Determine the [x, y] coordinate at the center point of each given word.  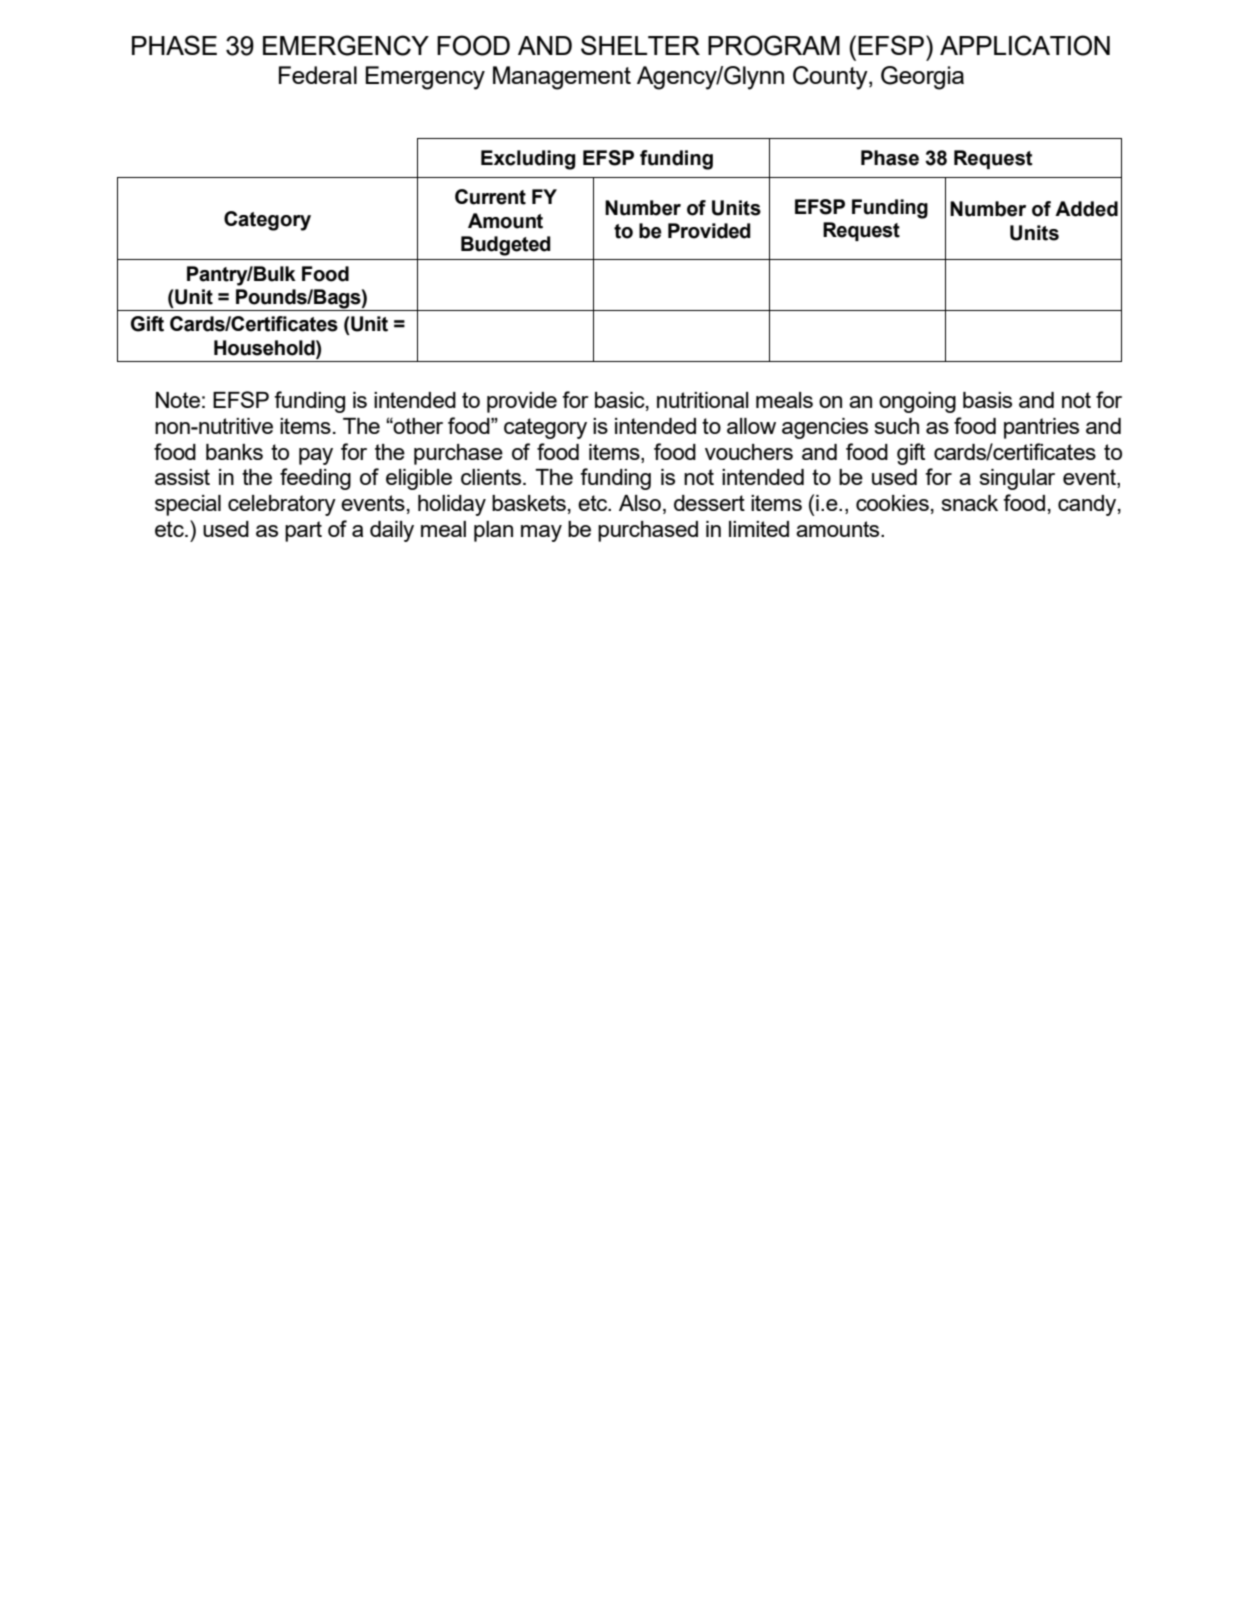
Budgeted [506, 246]
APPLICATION [1025, 45]
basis [987, 400]
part [303, 531]
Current [490, 197]
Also [640, 503]
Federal [318, 75]
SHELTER [640, 45]
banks [234, 452]
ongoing [917, 402]
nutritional [703, 400]
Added [1086, 209]
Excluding [528, 160]
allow [751, 426]
